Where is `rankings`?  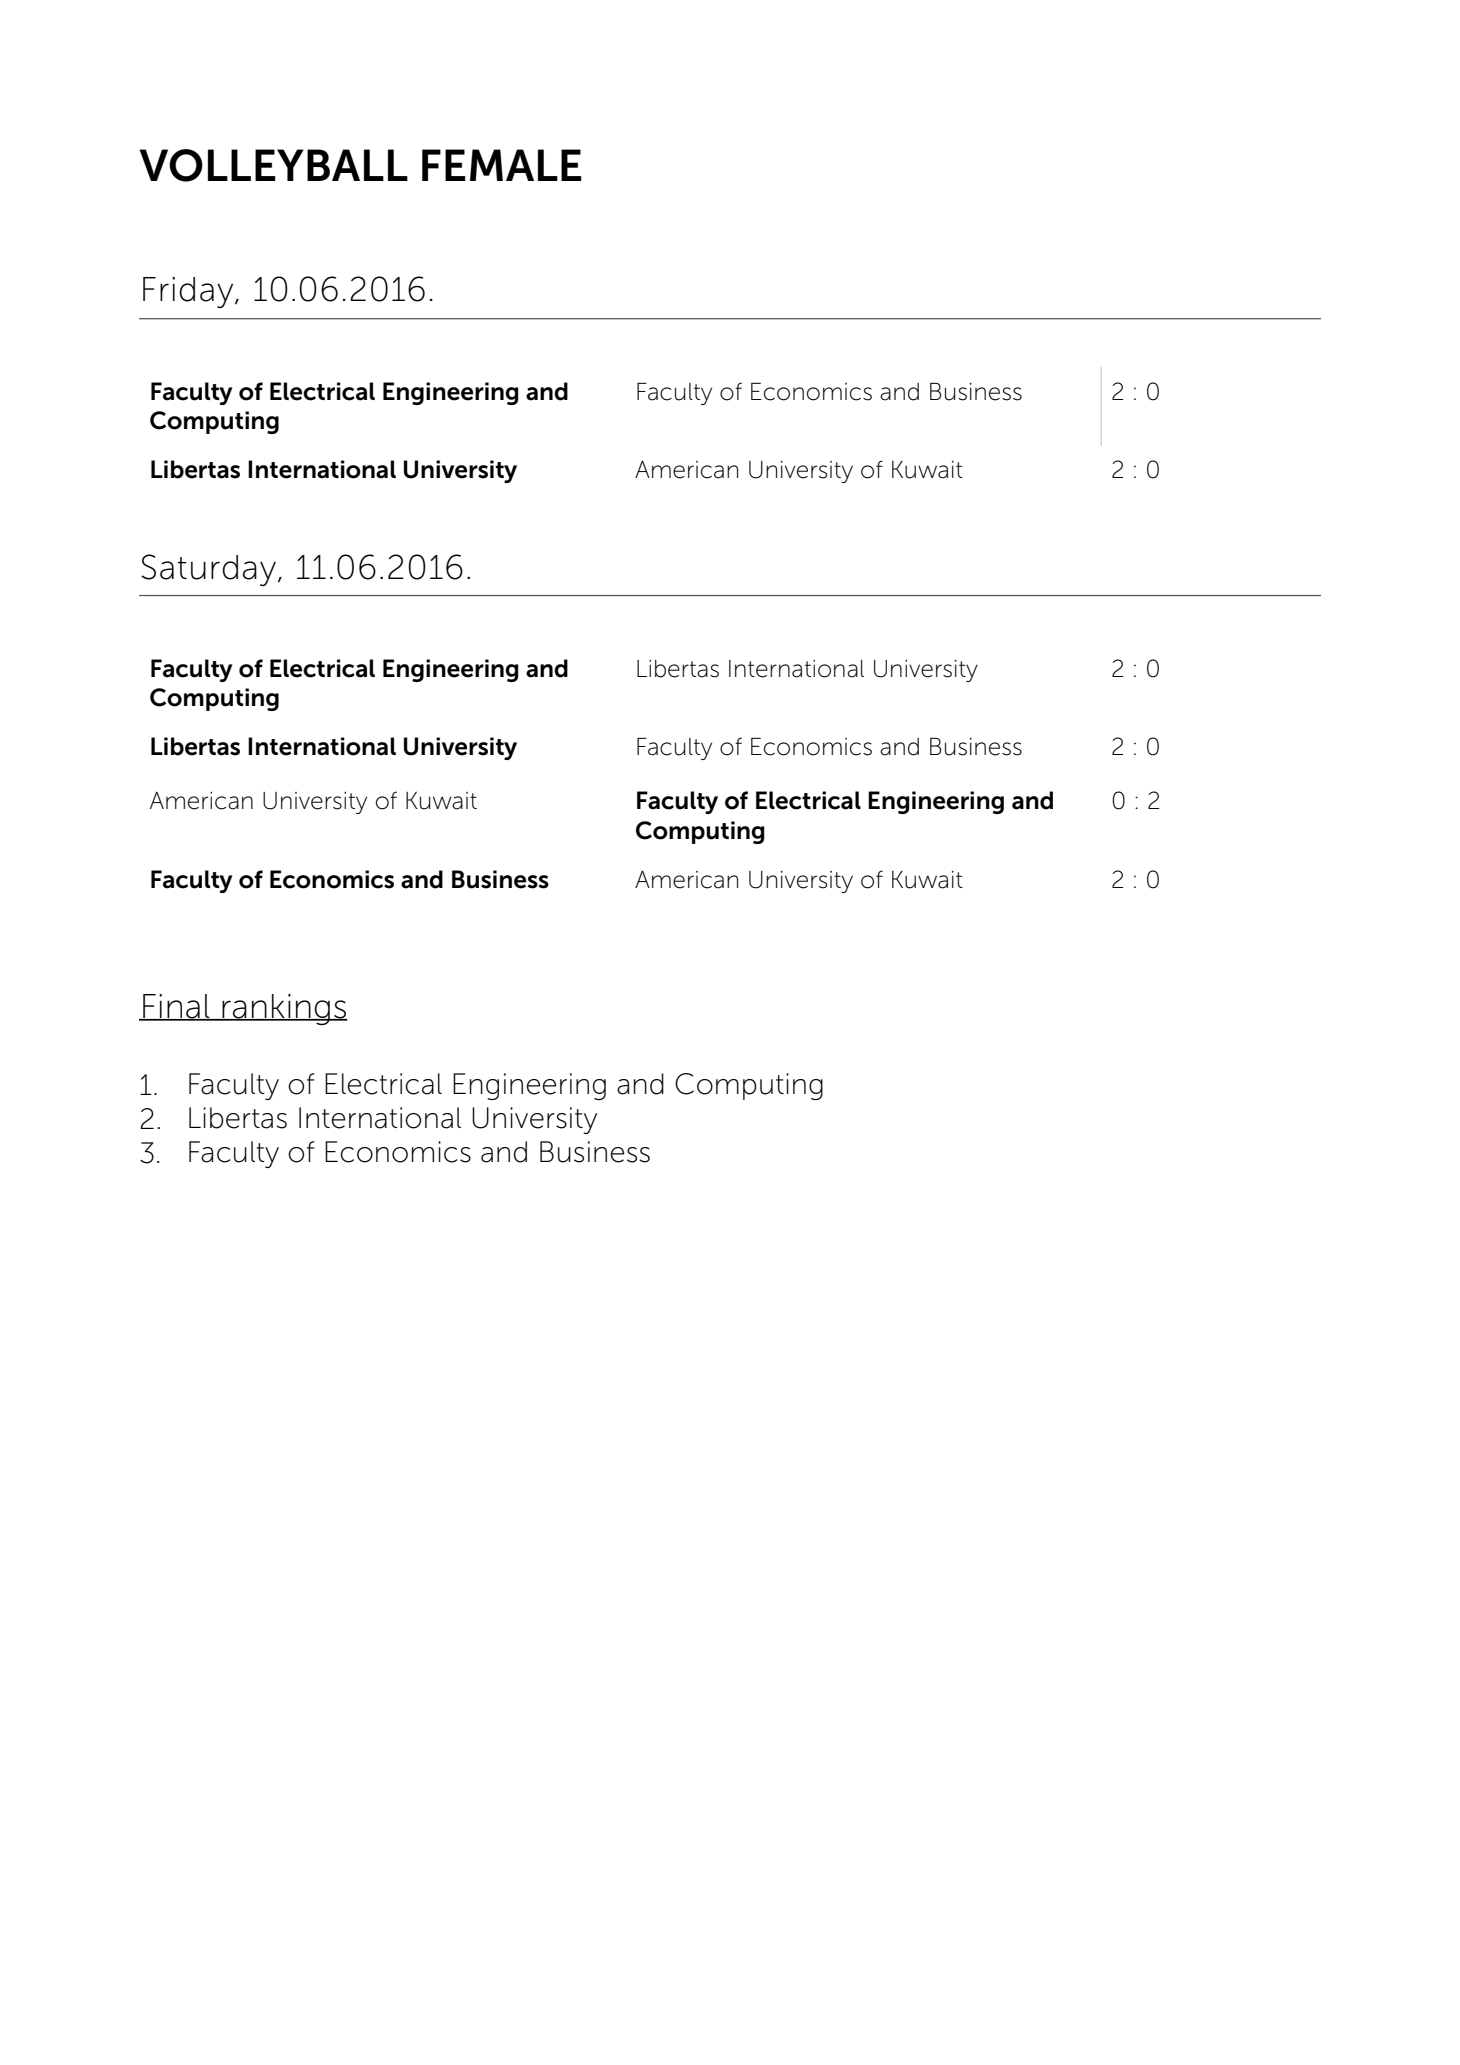 rankings is located at coordinates (284, 1009).
